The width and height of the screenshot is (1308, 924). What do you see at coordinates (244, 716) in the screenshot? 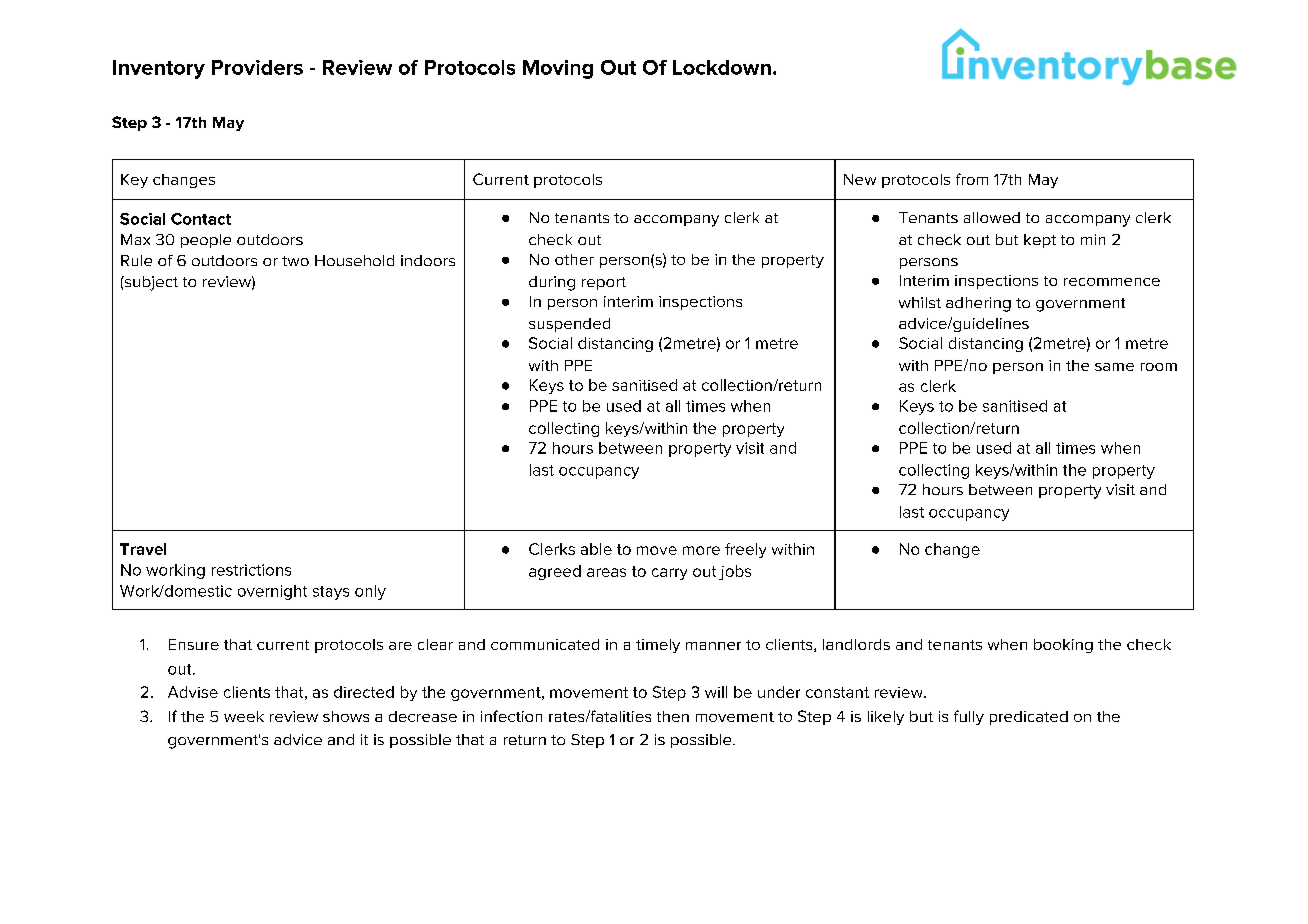
I see `week` at bounding box center [244, 716].
